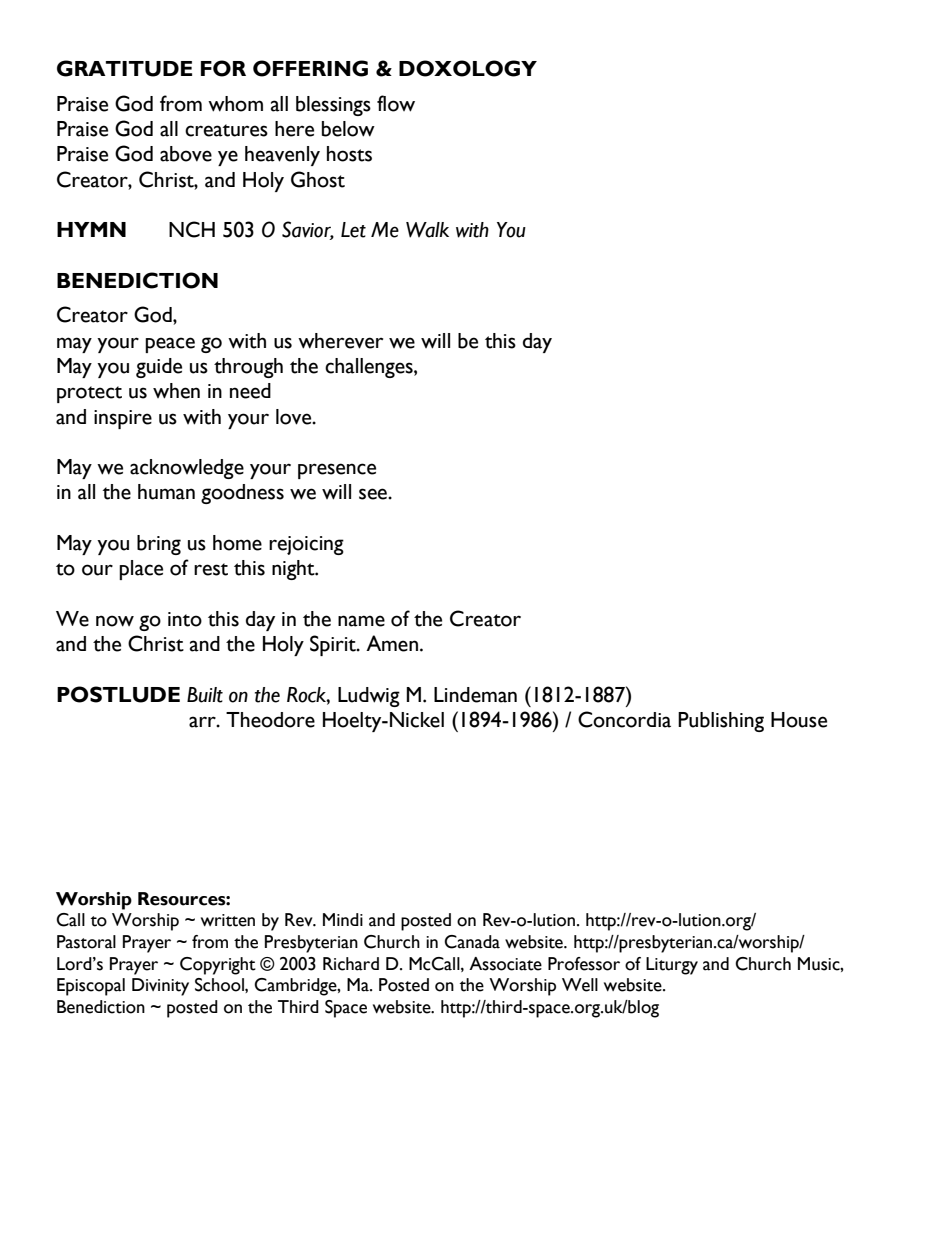 The image size is (952, 1233). I want to click on flow, so click(396, 103).
